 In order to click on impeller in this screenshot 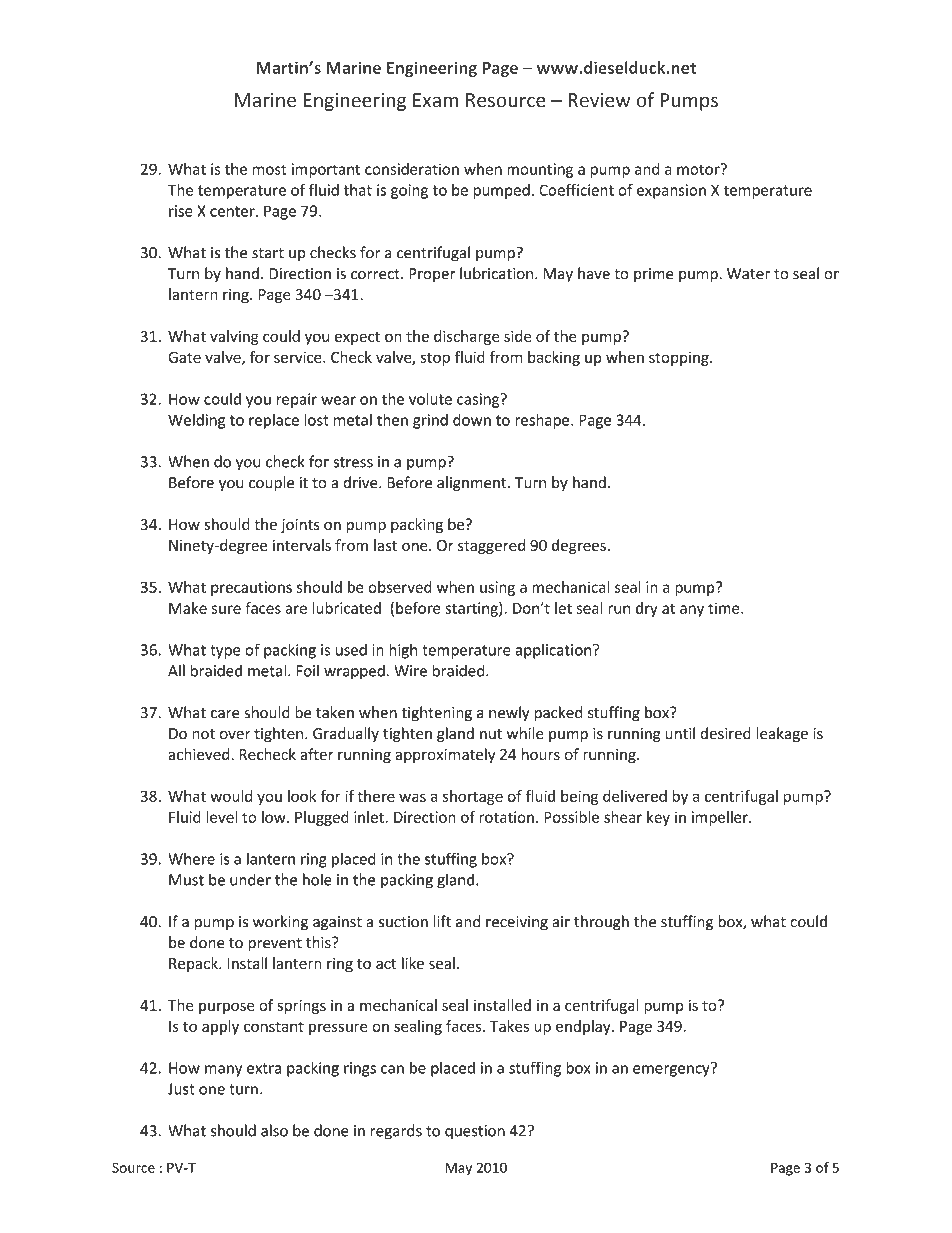, I will do `click(721, 818)`.
